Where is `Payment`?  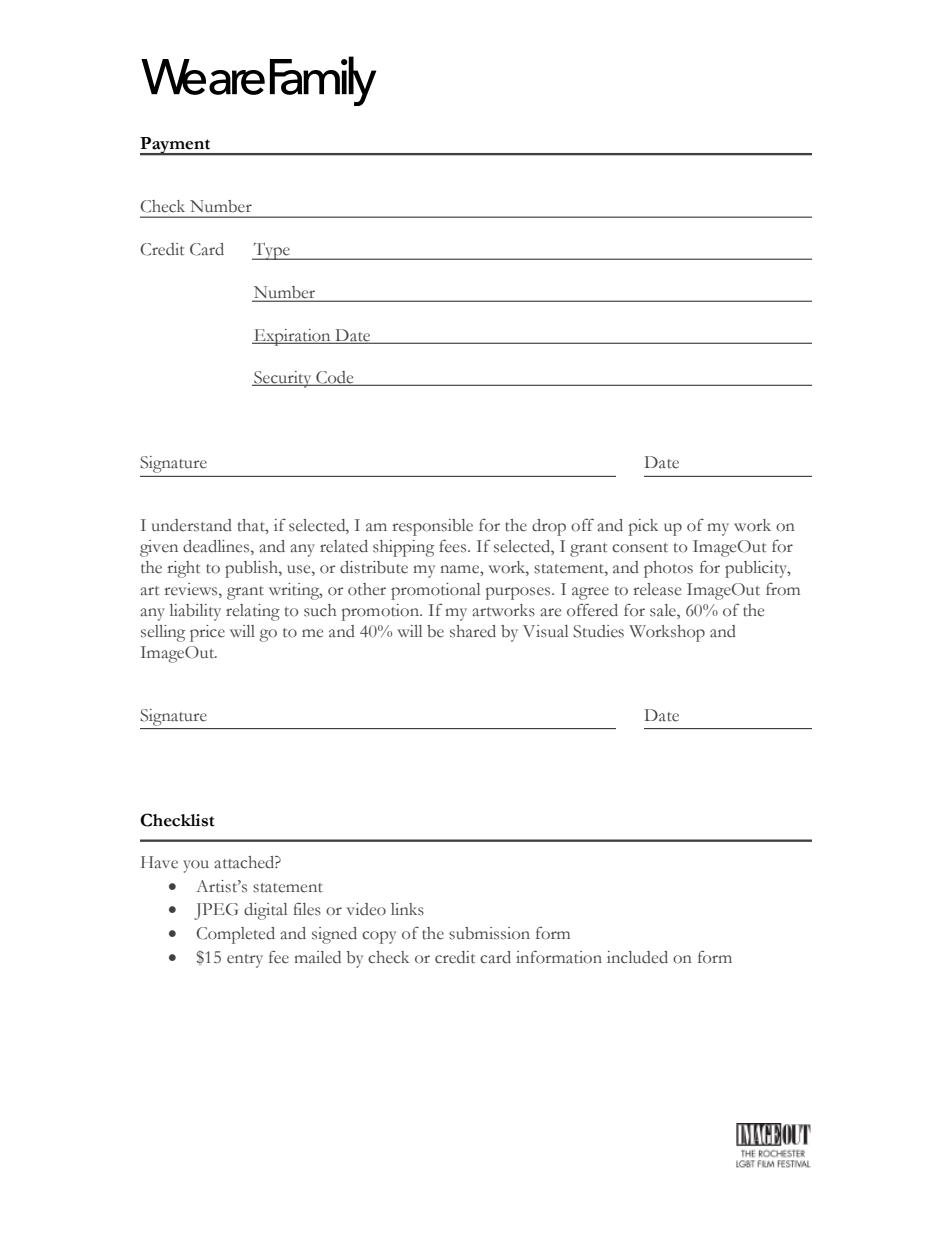 Payment is located at coordinates (176, 146).
